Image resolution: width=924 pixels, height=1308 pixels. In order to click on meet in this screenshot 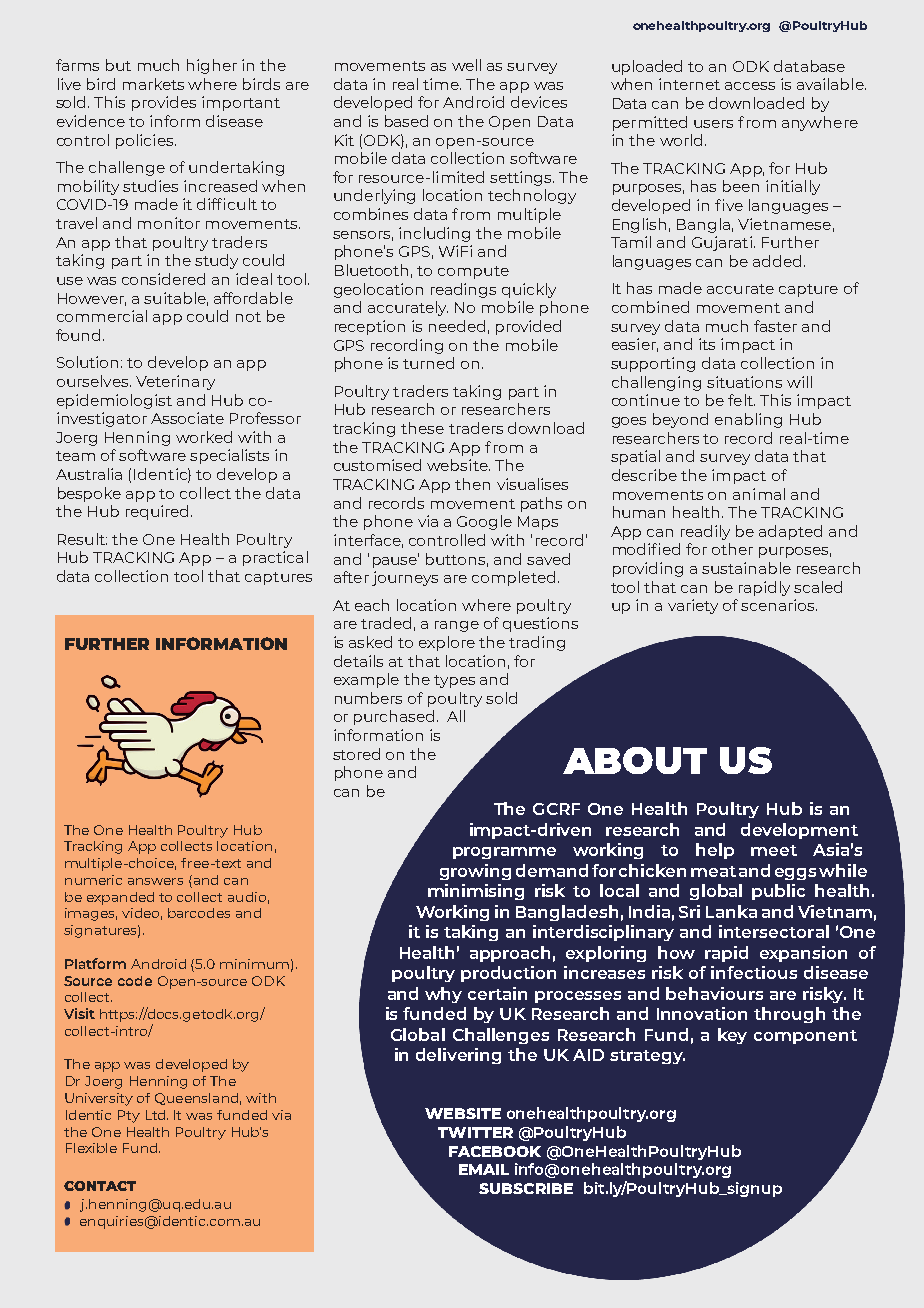, I will do `click(774, 850)`.
